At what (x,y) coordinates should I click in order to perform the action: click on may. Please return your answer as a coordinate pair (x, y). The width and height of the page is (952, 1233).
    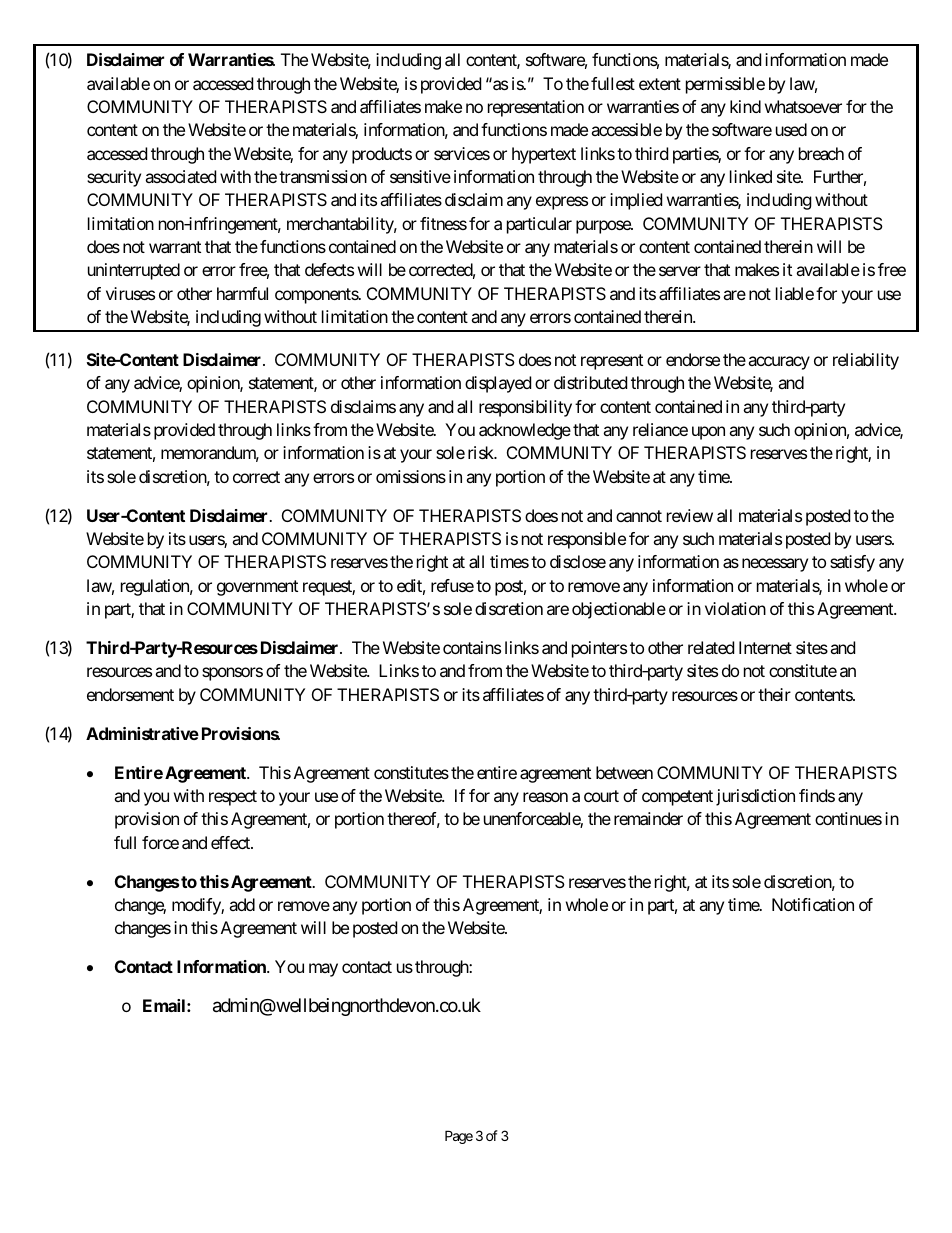
    Looking at the image, I should click on (323, 970).
